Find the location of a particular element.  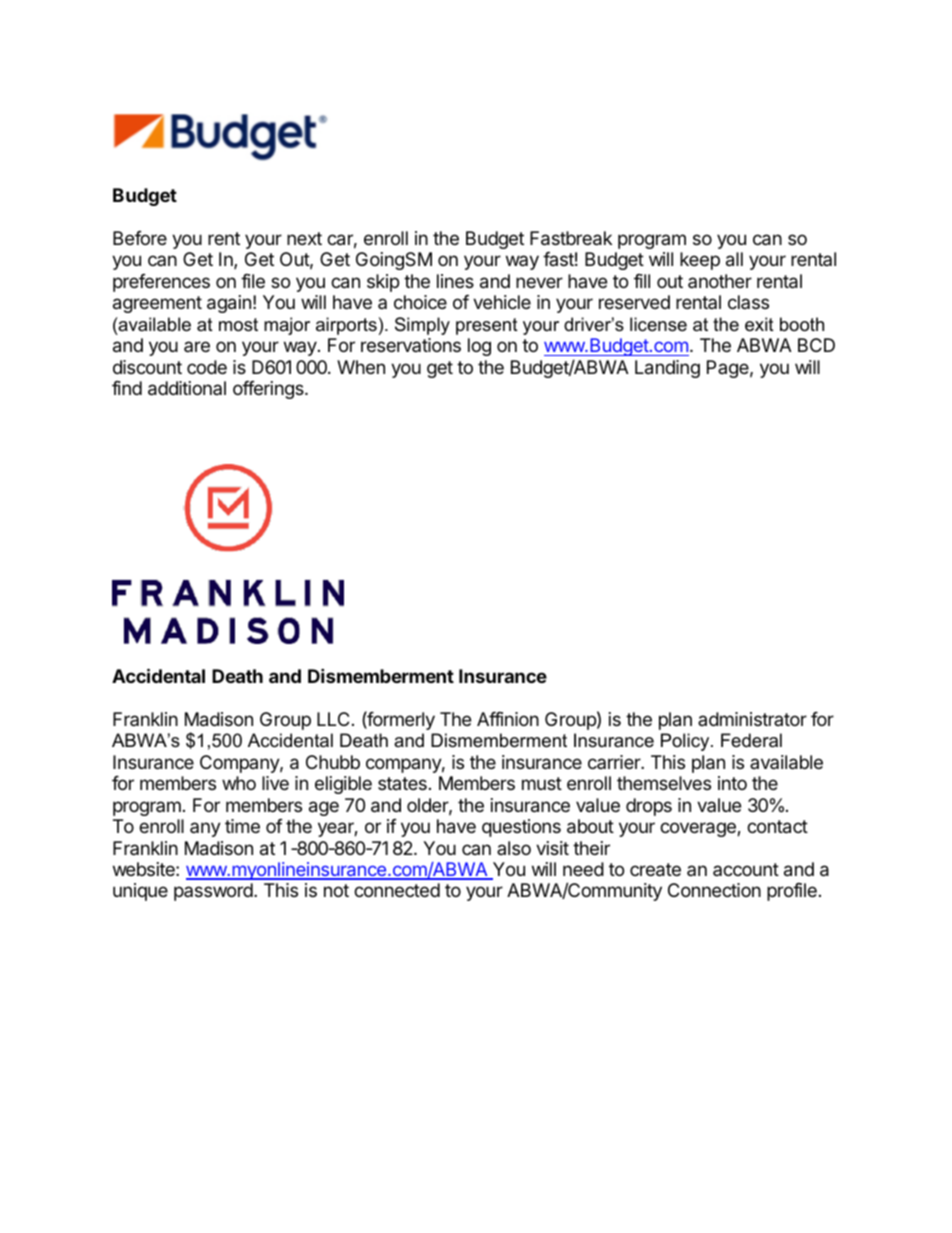

lines is located at coordinates (455, 281).
